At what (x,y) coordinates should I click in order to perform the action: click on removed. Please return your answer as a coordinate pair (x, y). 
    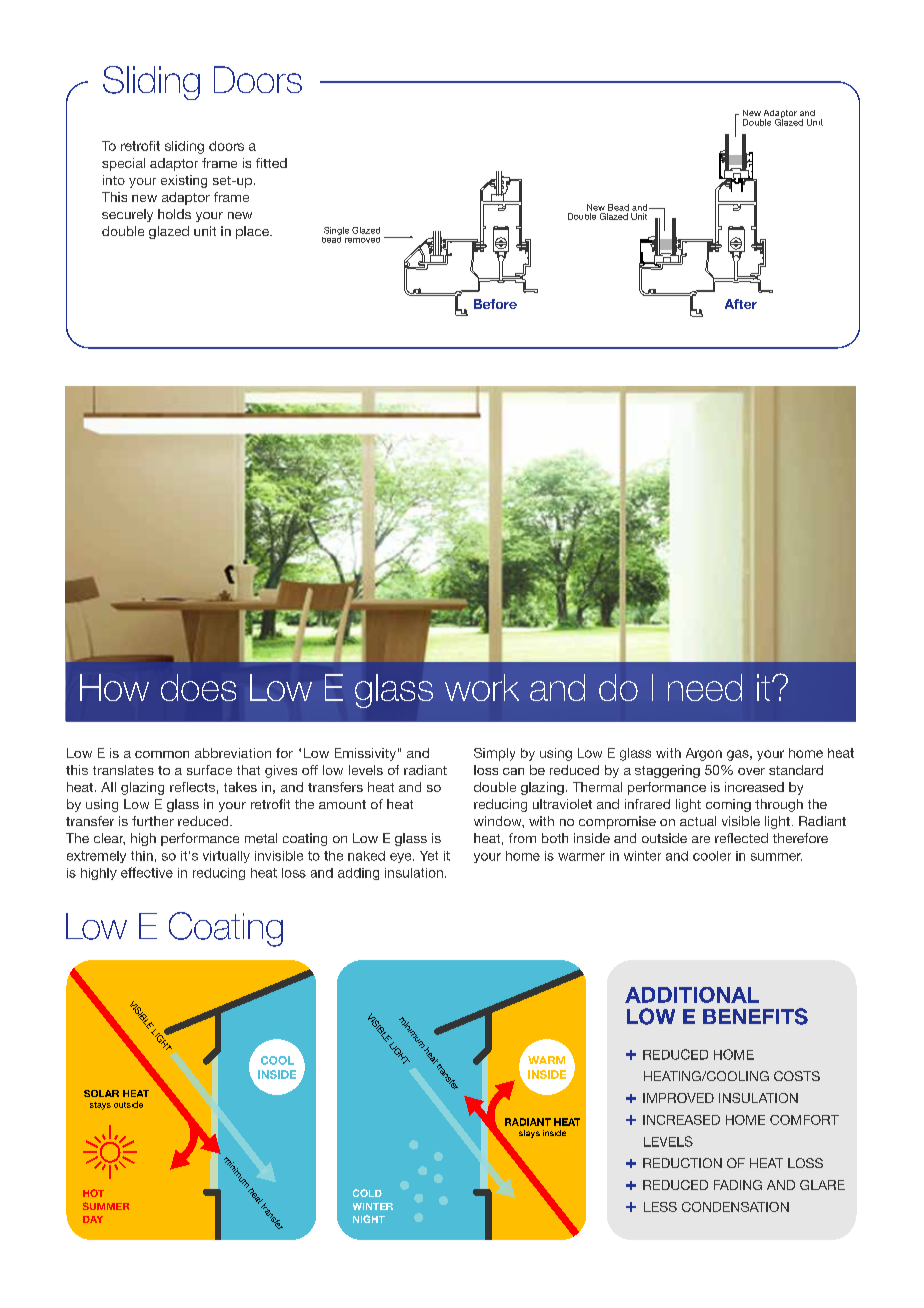
    Looking at the image, I should click on (362, 240).
